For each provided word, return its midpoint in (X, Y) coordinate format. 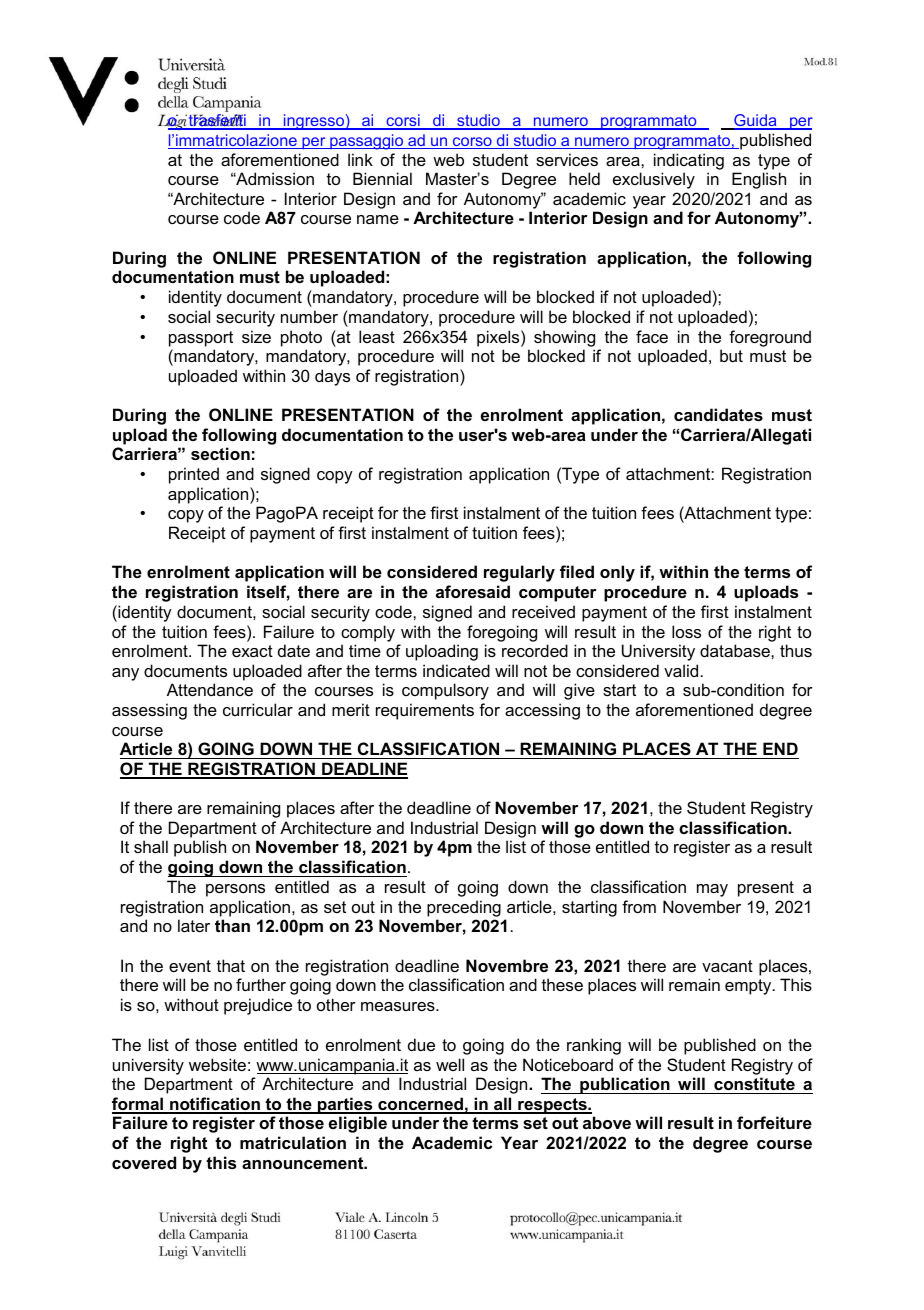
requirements (425, 711)
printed (194, 475)
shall (151, 846)
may (712, 890)
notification (215, 1105)
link (360, 159)
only (617, 573)
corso (472, 143)
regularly (519, 573)
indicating (689, 161)
